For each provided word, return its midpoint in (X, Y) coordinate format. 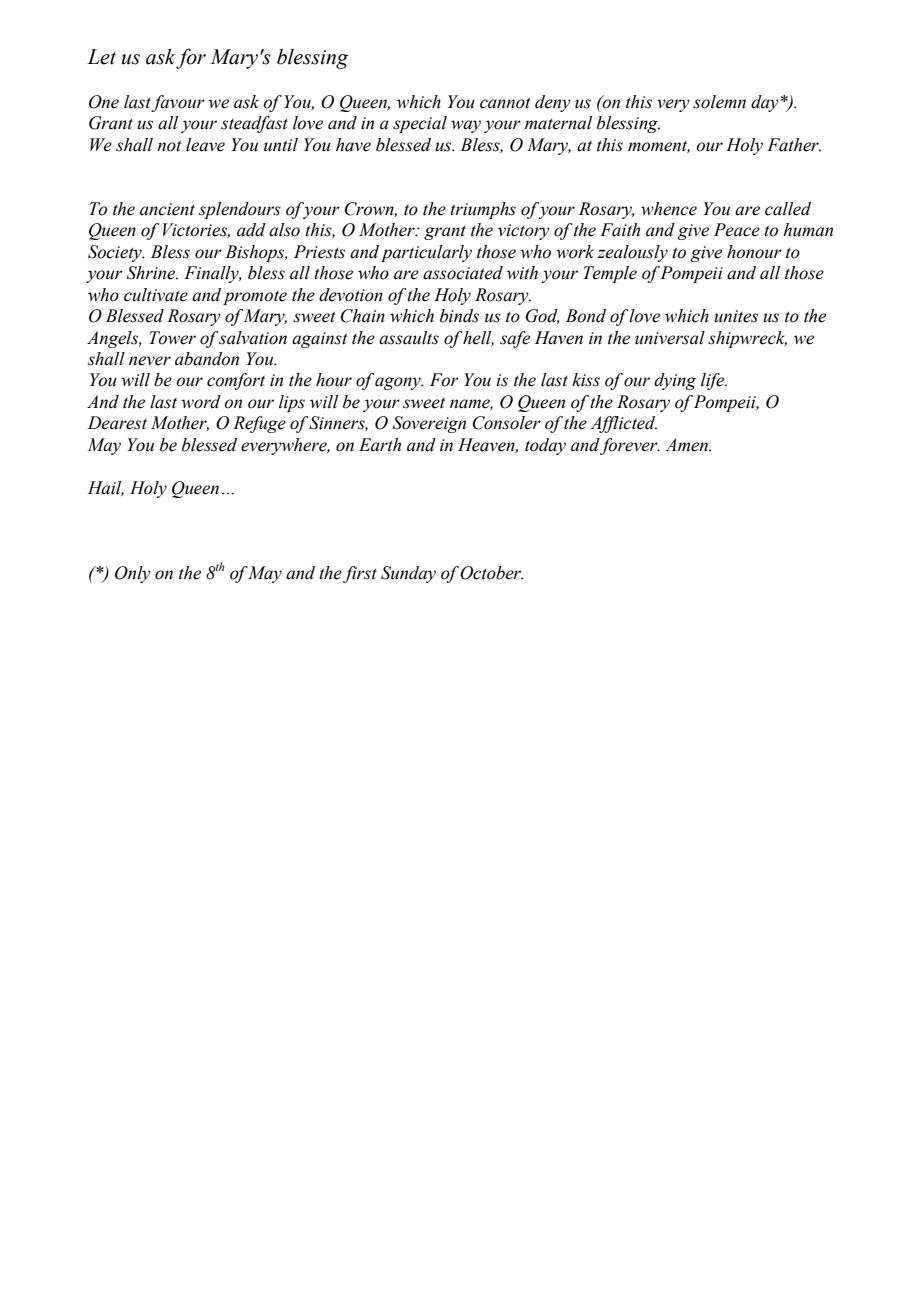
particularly (426, 253)
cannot (505, 103)
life (714, 381)
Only (133, 574)
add (251, 230)
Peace (737, 230)
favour (178, 103)
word (201, 402)
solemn (719, 102)
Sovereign (429, 424)
